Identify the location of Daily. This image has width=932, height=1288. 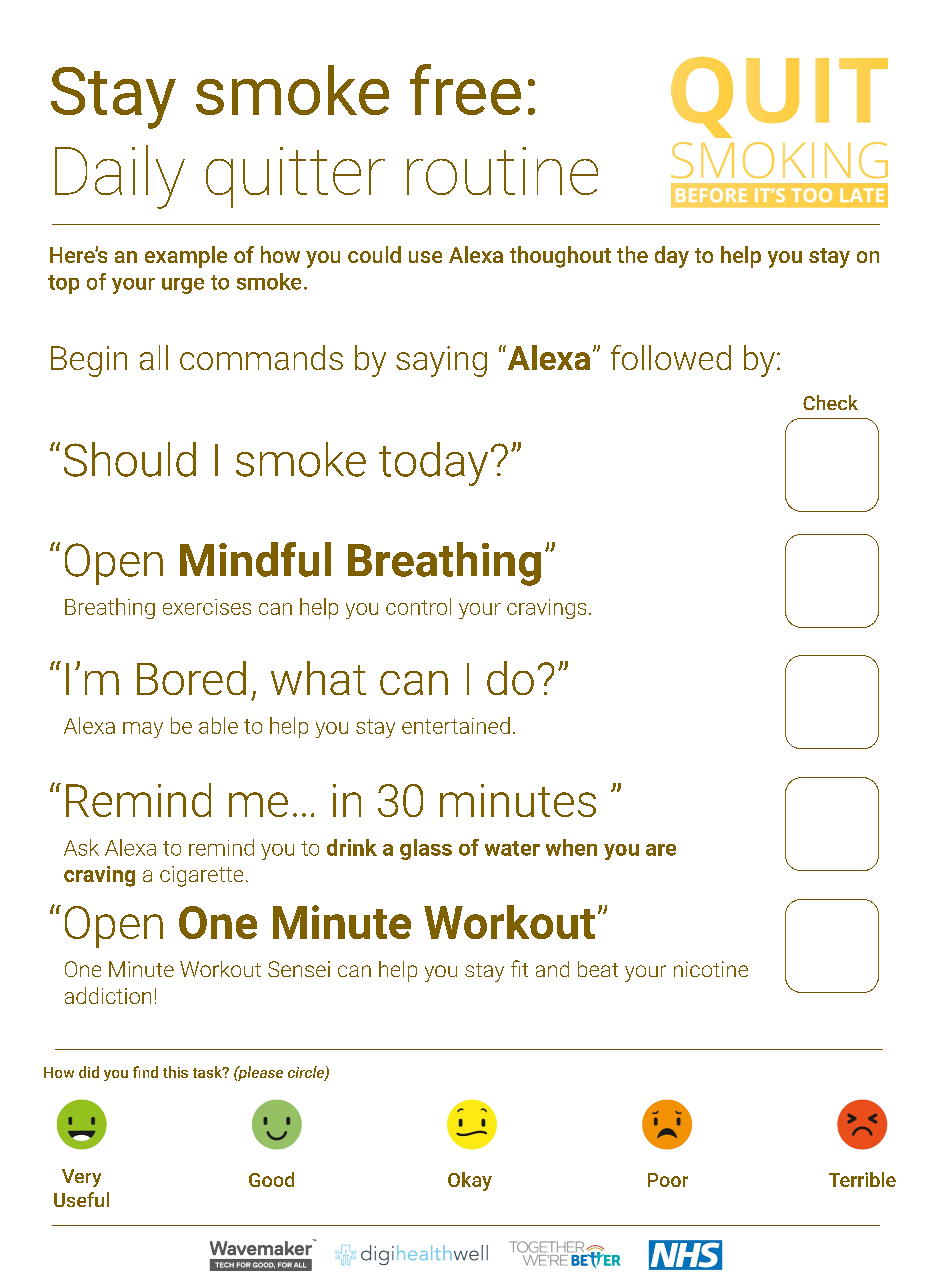
(120, 177).
